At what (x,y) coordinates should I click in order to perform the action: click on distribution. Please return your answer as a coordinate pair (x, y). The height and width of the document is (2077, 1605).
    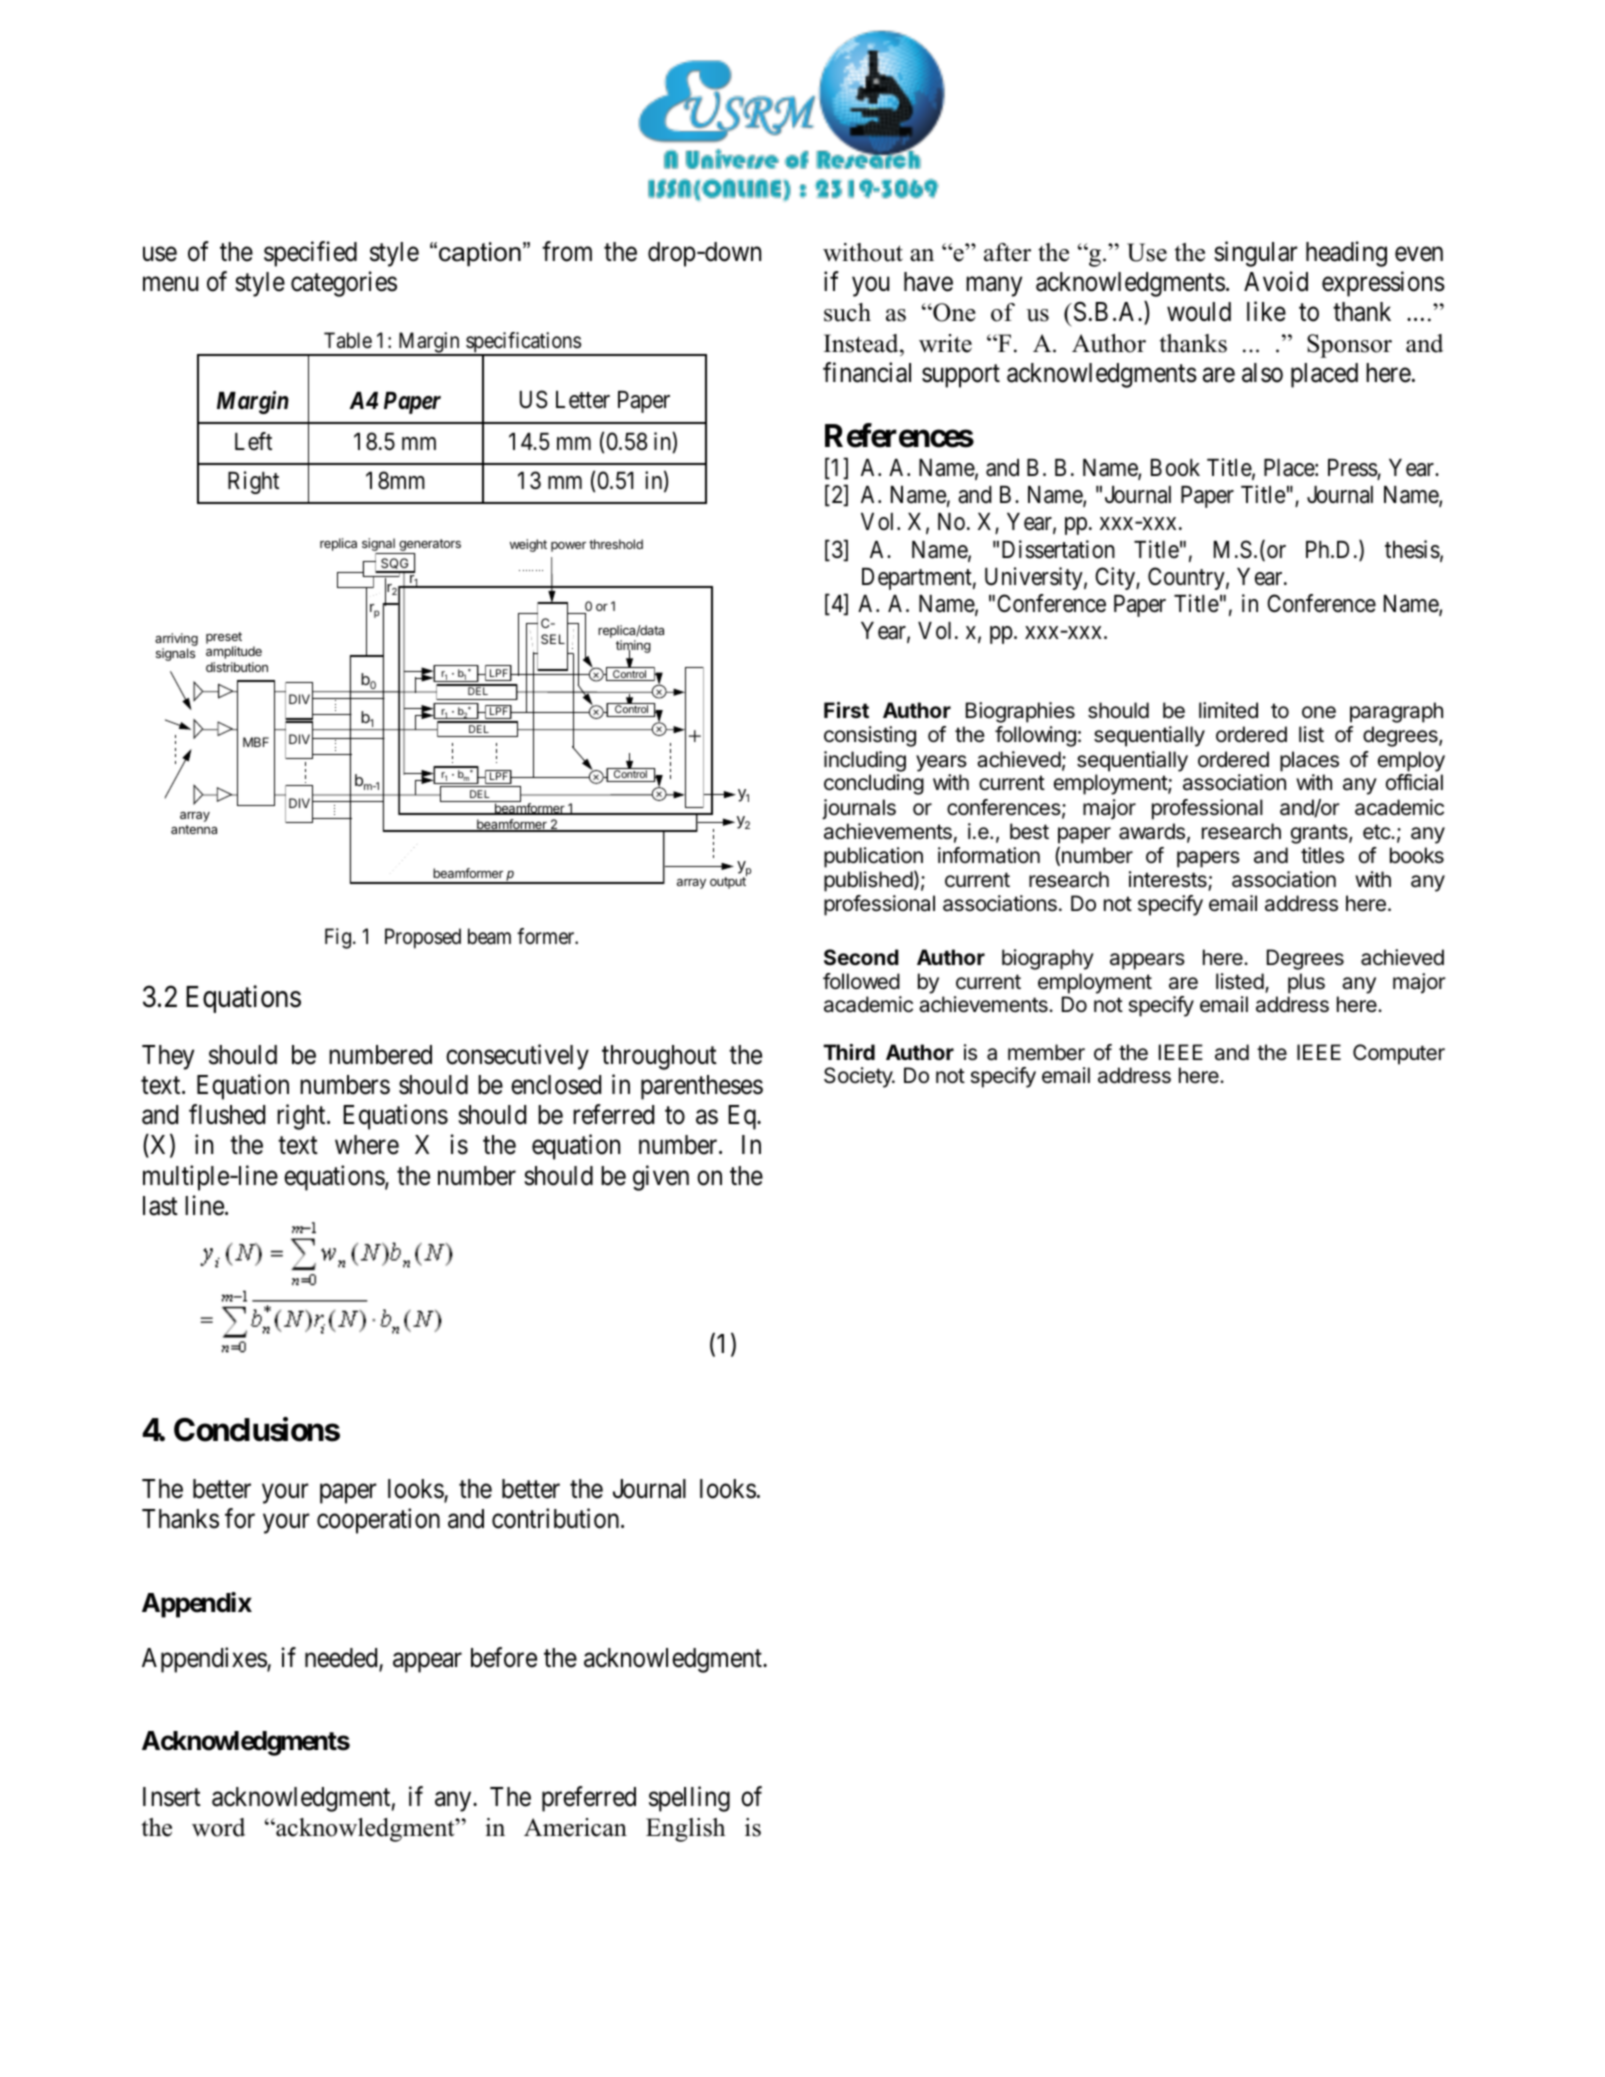
    Looking at the image, I should click on (237, 667).
